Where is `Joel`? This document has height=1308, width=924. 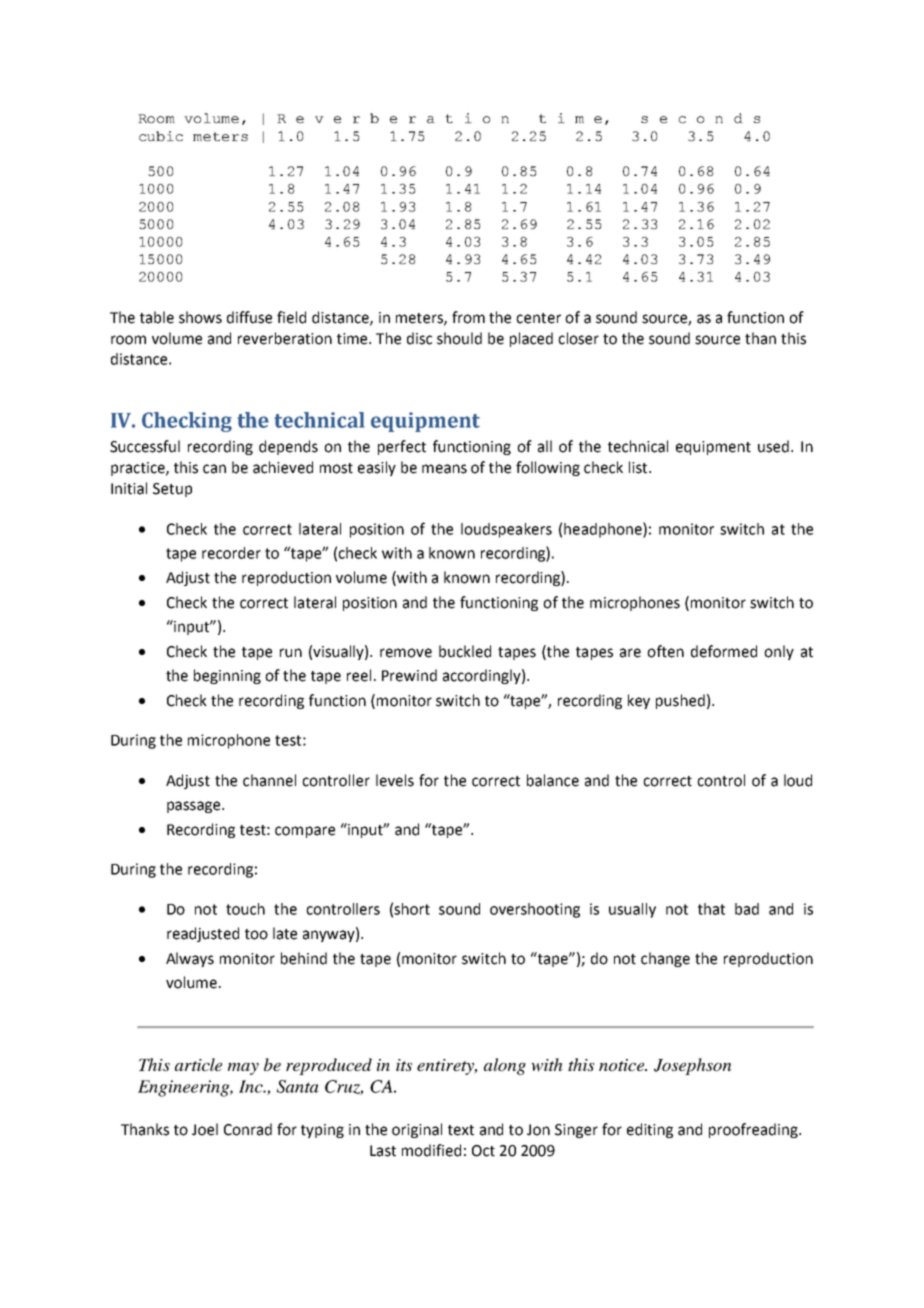
Joel is located at coordinates (205, 1129).
